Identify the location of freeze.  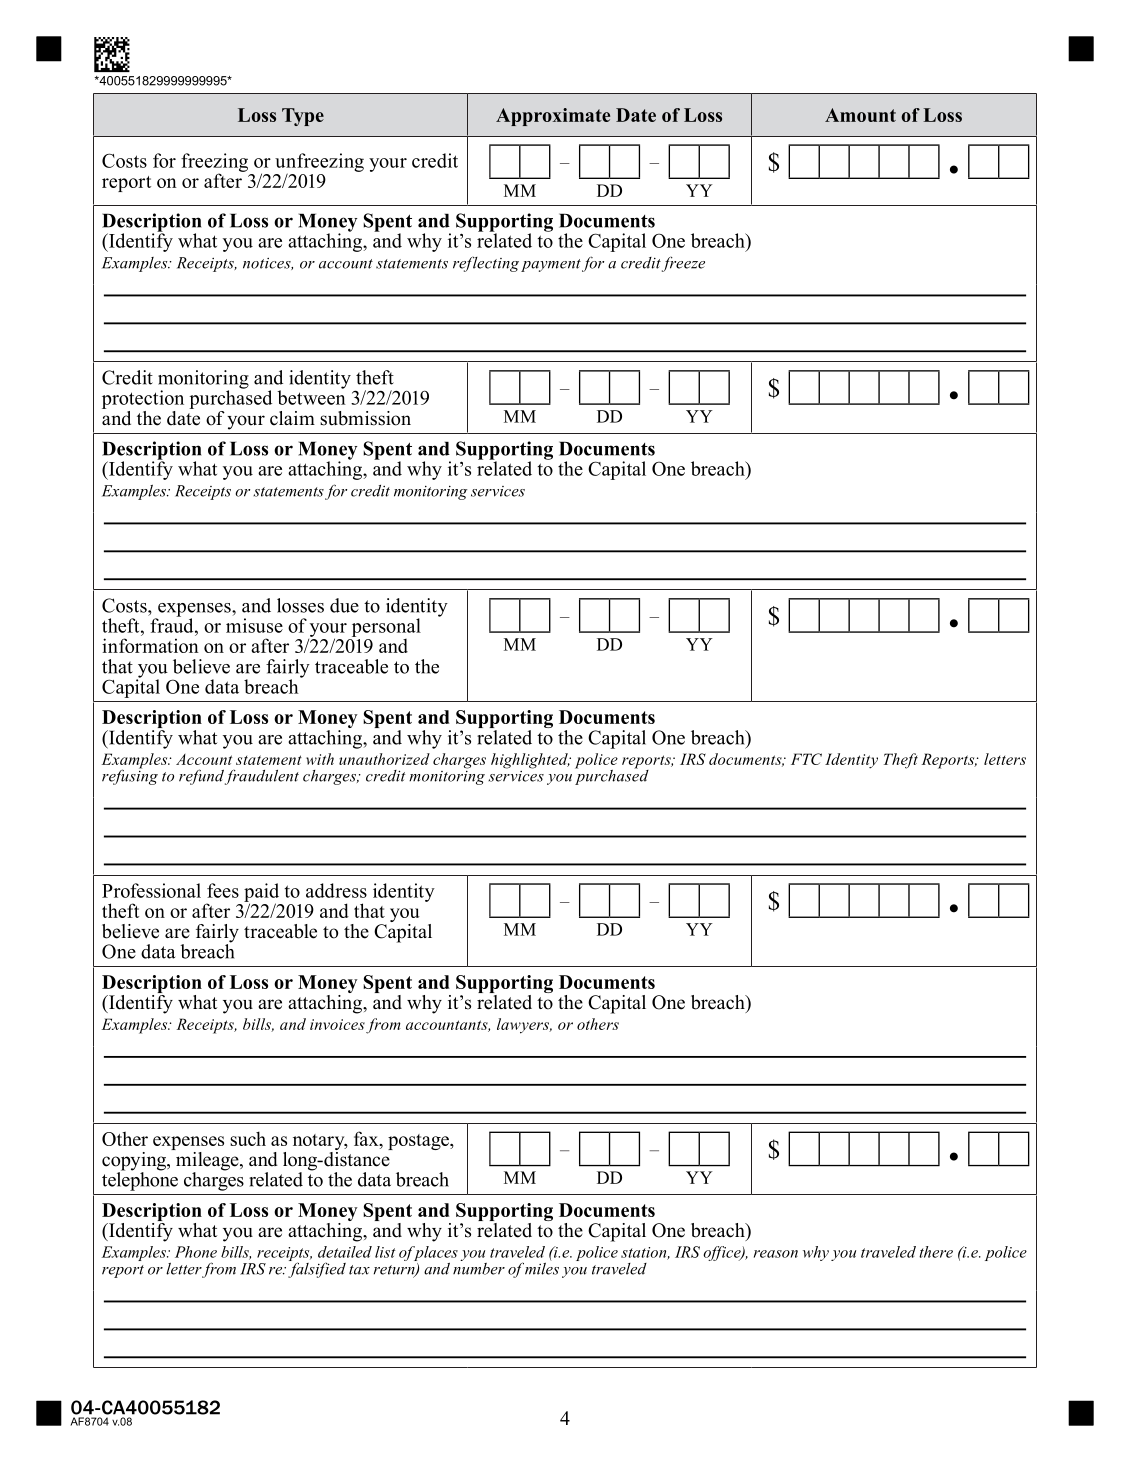
(683, 264).
